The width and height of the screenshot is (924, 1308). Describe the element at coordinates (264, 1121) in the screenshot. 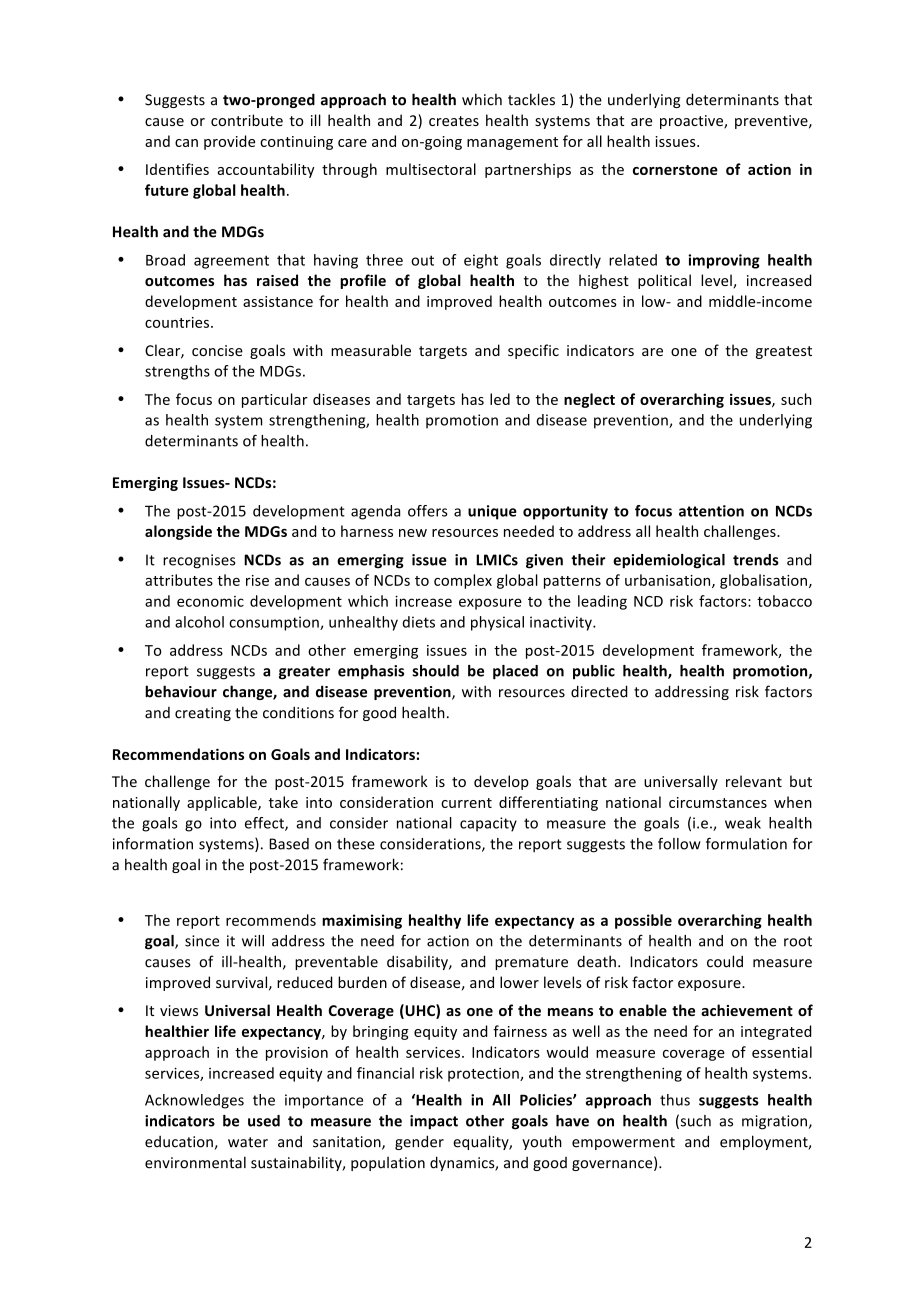

I see `used` at that location.
